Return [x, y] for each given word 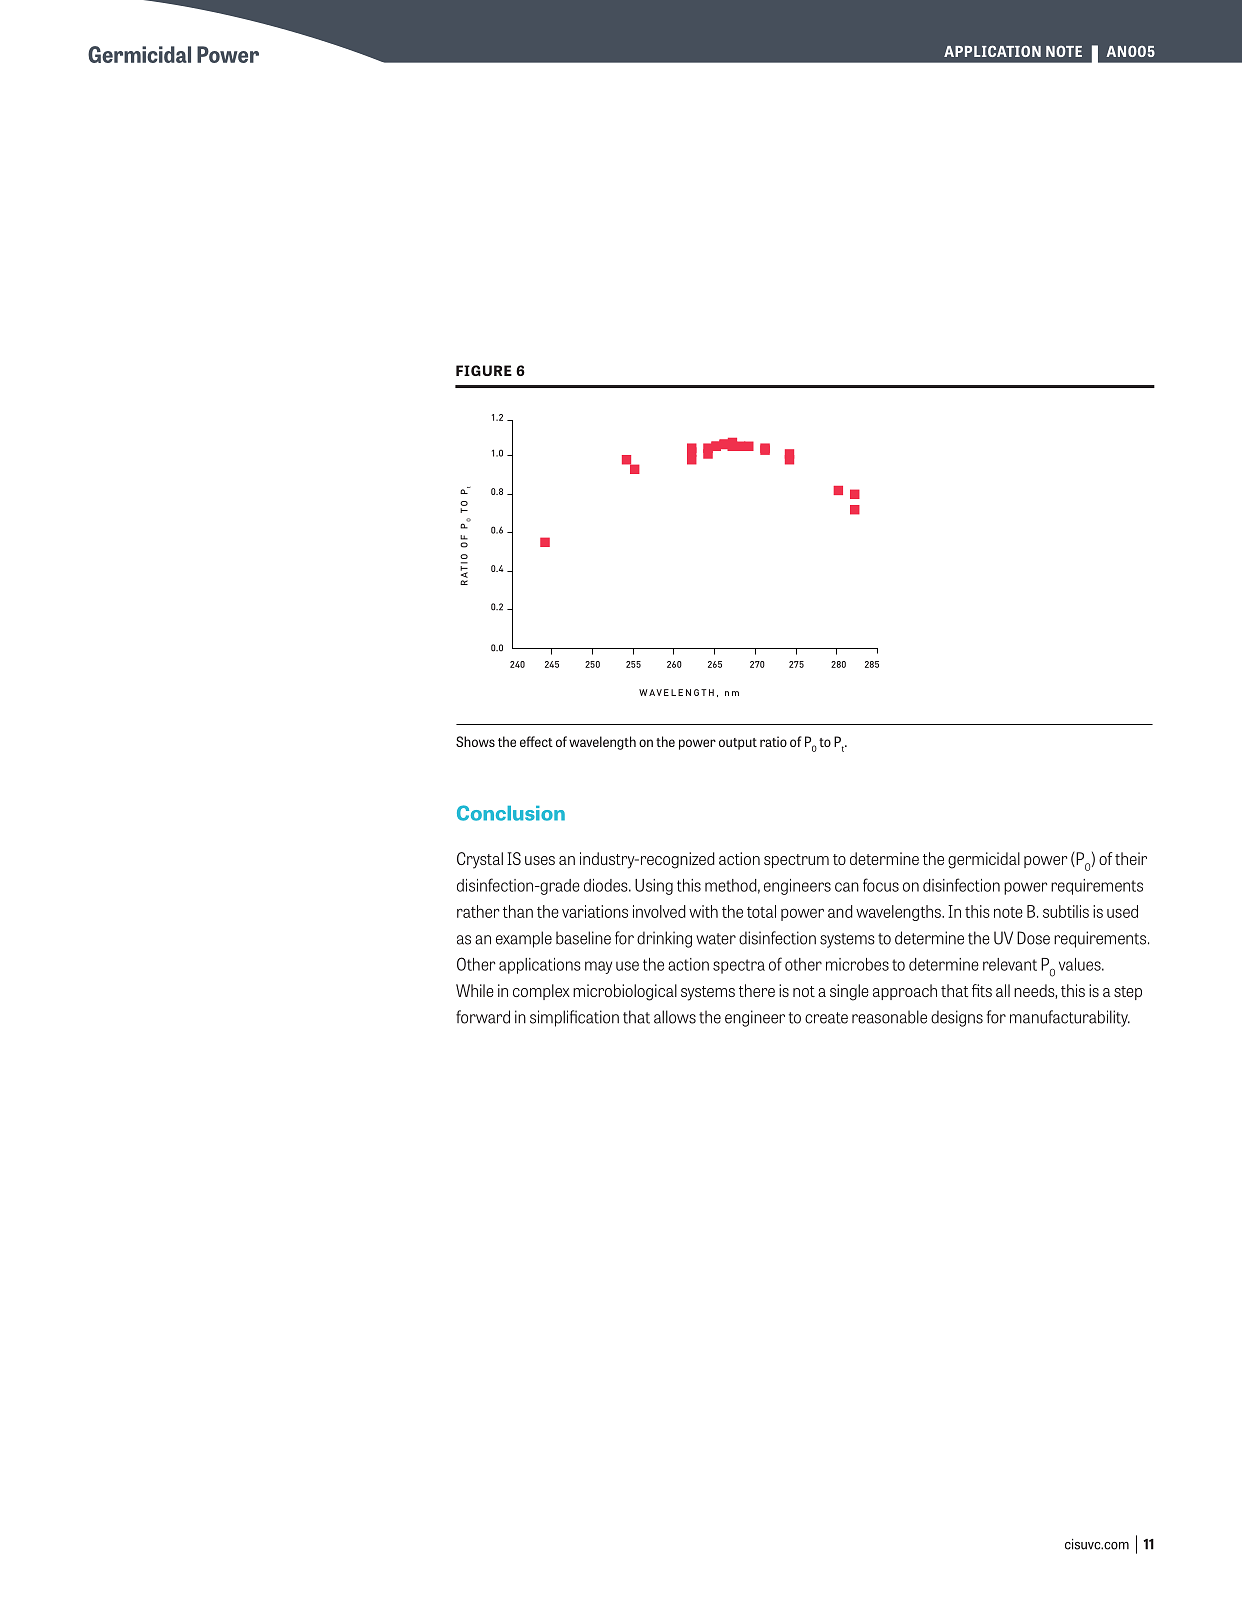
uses [540, 860]
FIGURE [484, 370]
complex [541, 992]
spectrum [796, 861]
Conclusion [511, 813]
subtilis [1066, 911]
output [738, 744]
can [847, 887]
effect [536, 741]
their [1131, 858]
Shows [475, 741]
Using [654, 887]
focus [881, 885]
